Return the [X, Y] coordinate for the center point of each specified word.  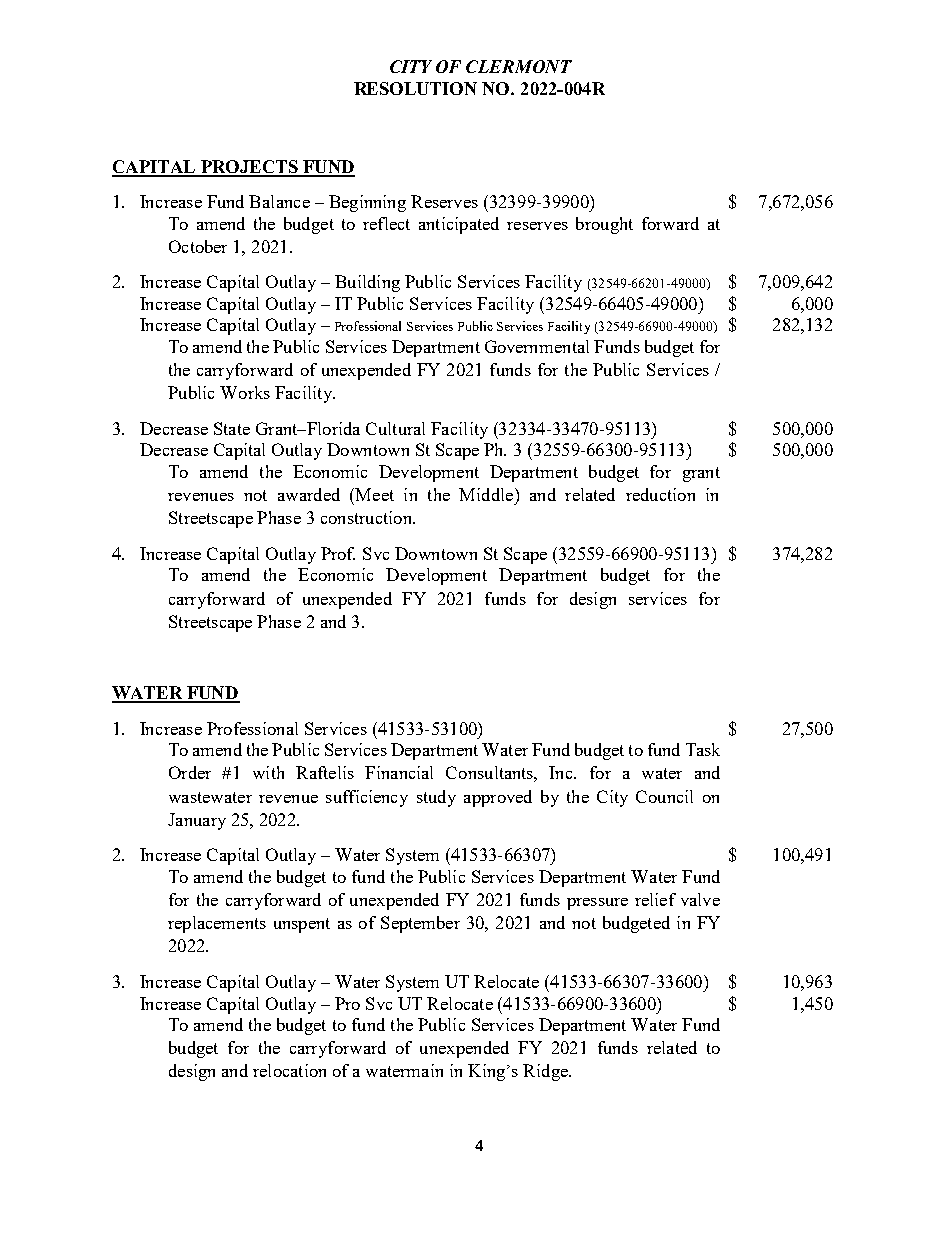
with [268, 772]
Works [245, 392]
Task [703, 749]
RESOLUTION [415, 88]
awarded [309, 494]
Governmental [537, 346]
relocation [289, 1070]
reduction [660, 494]
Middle [486, 494]
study [436, 798]
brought [604, 225]
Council [664, 796]
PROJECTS [249, 168]
